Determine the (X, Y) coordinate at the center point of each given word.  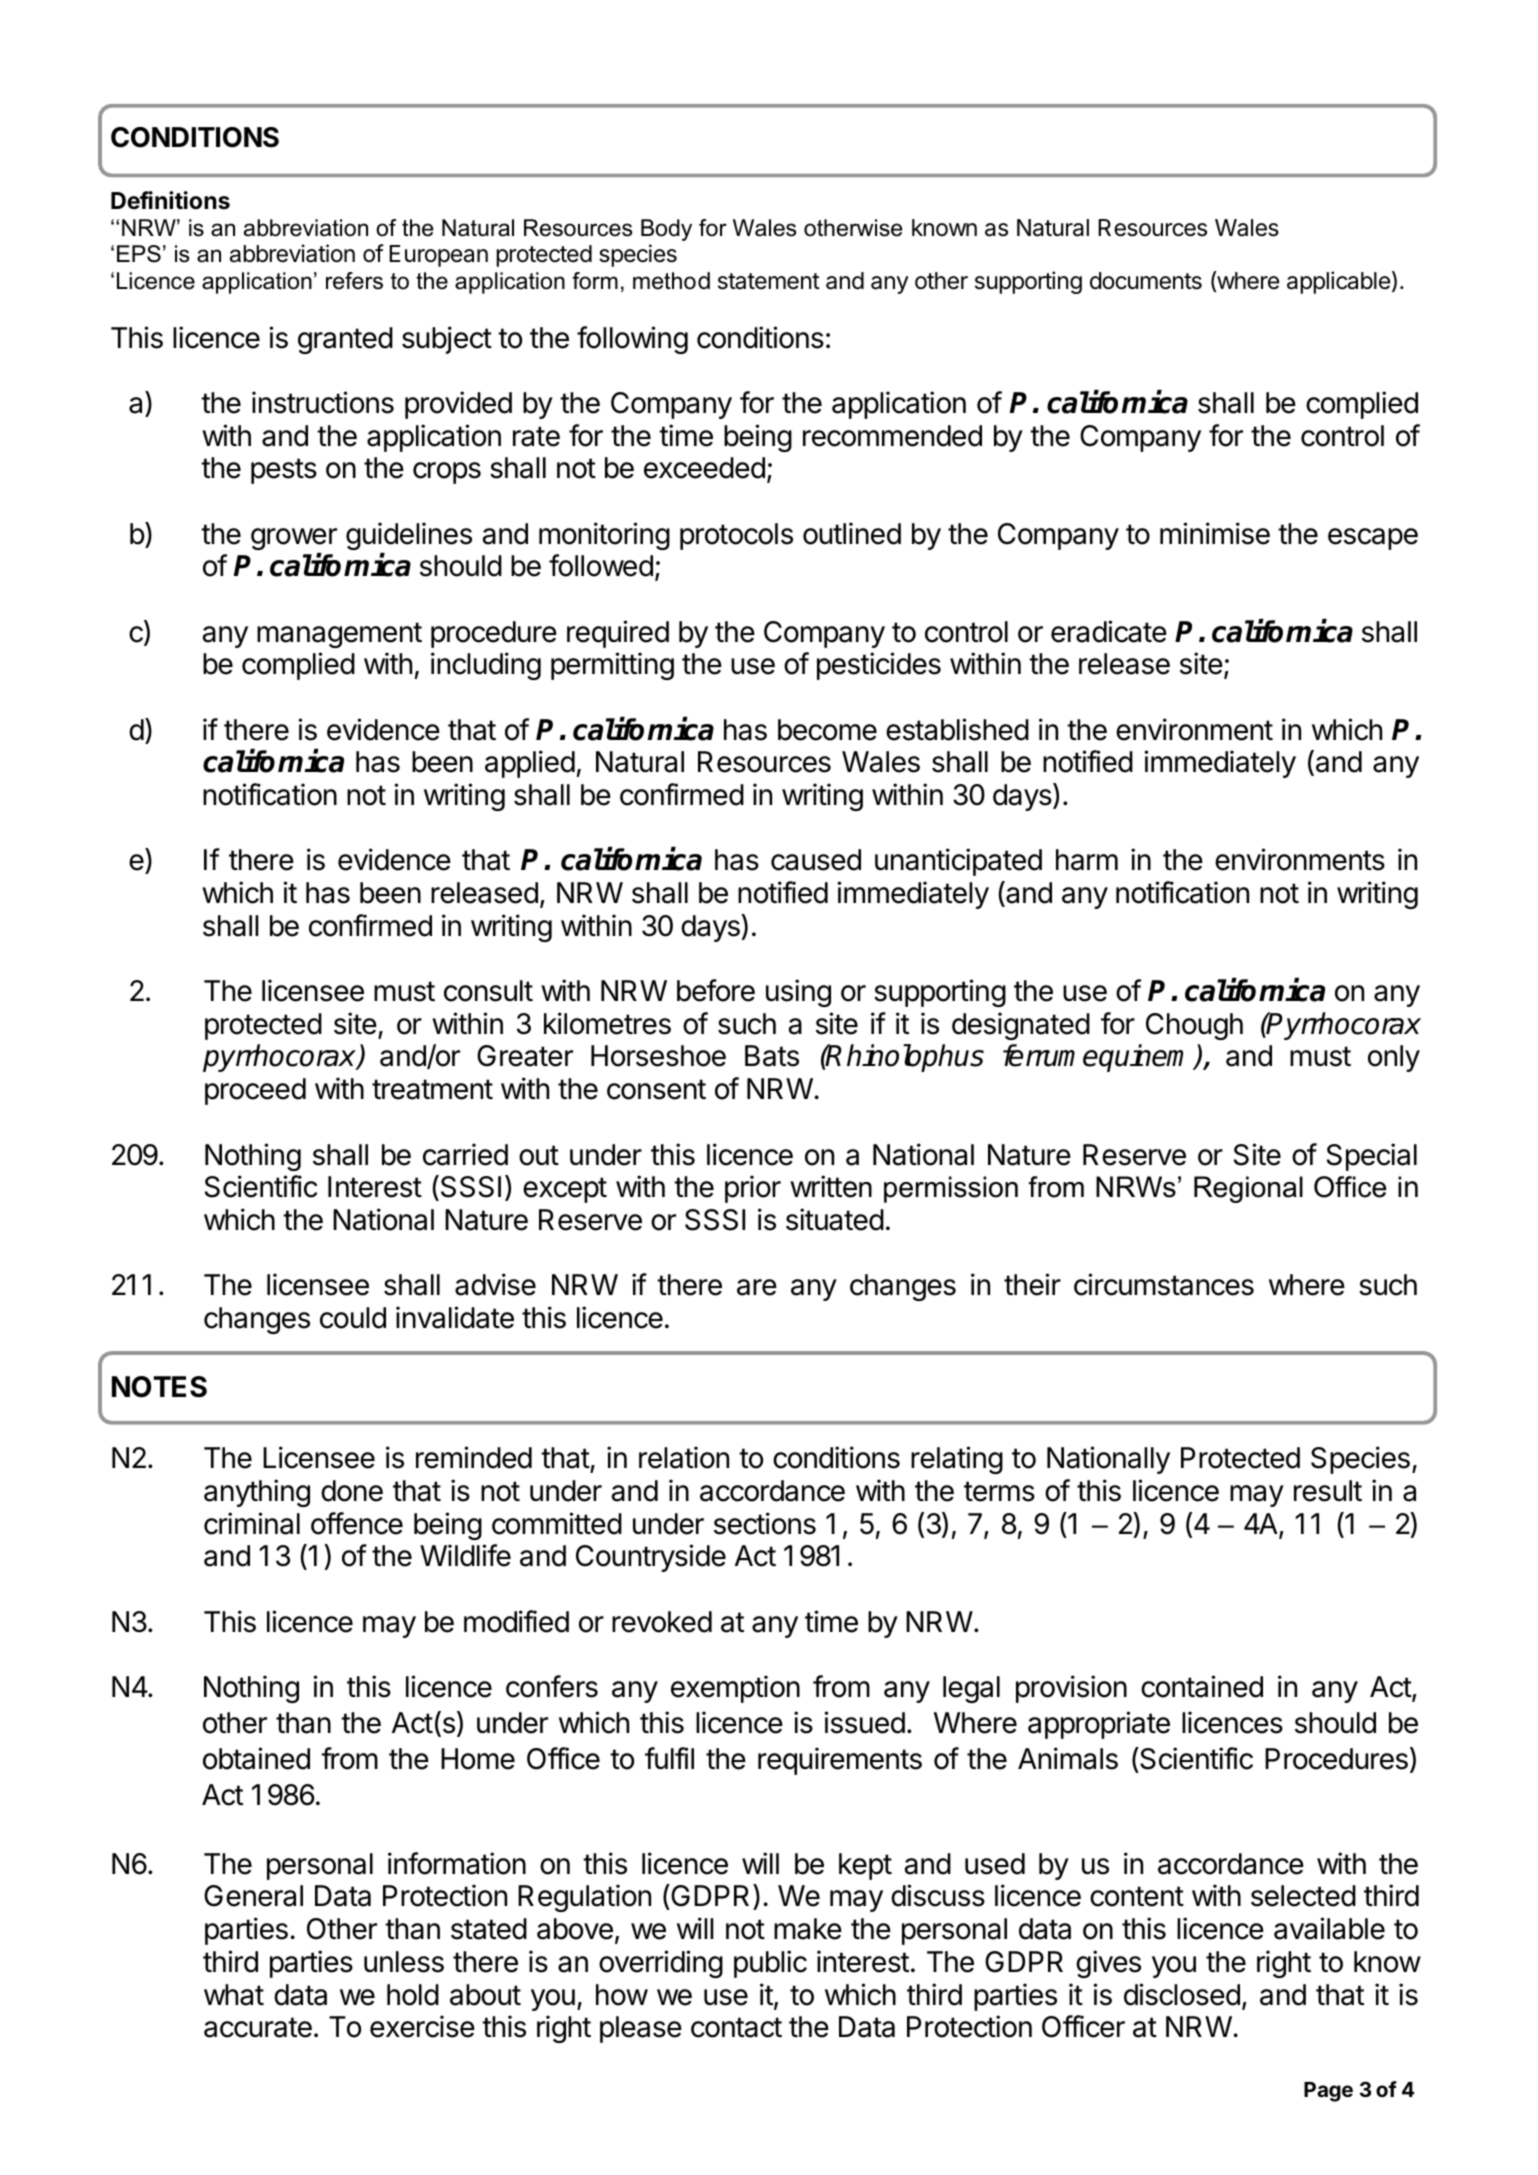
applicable (1338, 282)
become (827, 730)
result (1328, 1491)
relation (684, 1457)
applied (530, 764)
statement (769, 281)
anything (257, 1493)
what (234, 1995)
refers (354, 281)
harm (1087, 860)
